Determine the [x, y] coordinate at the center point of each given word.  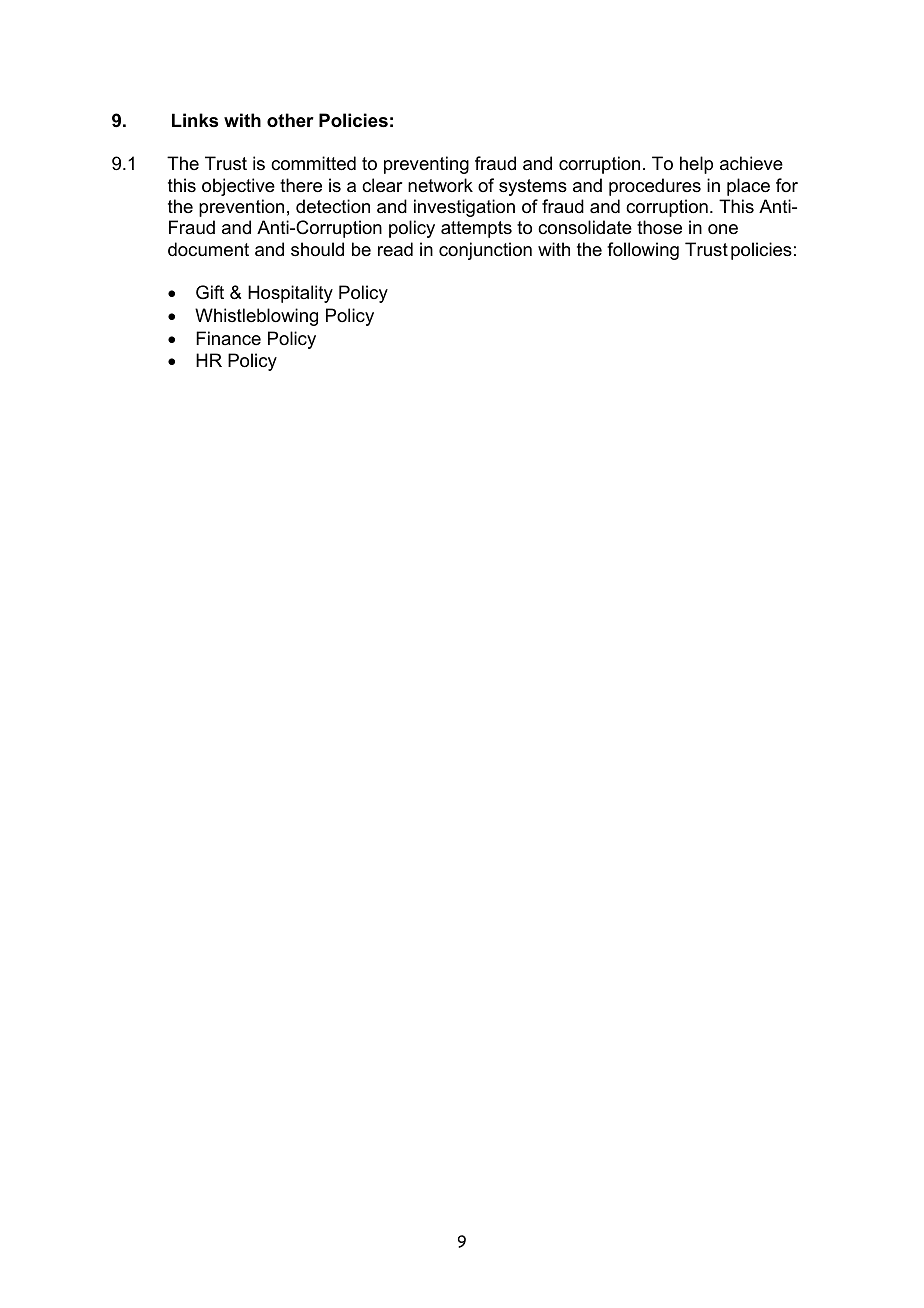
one [723, 229]
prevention [241, 208]
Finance [228, 338]
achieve [751, 163]
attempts [476, 229]
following [643, 251]
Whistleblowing [256, 317]
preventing [426, 165]
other [290, 120]
